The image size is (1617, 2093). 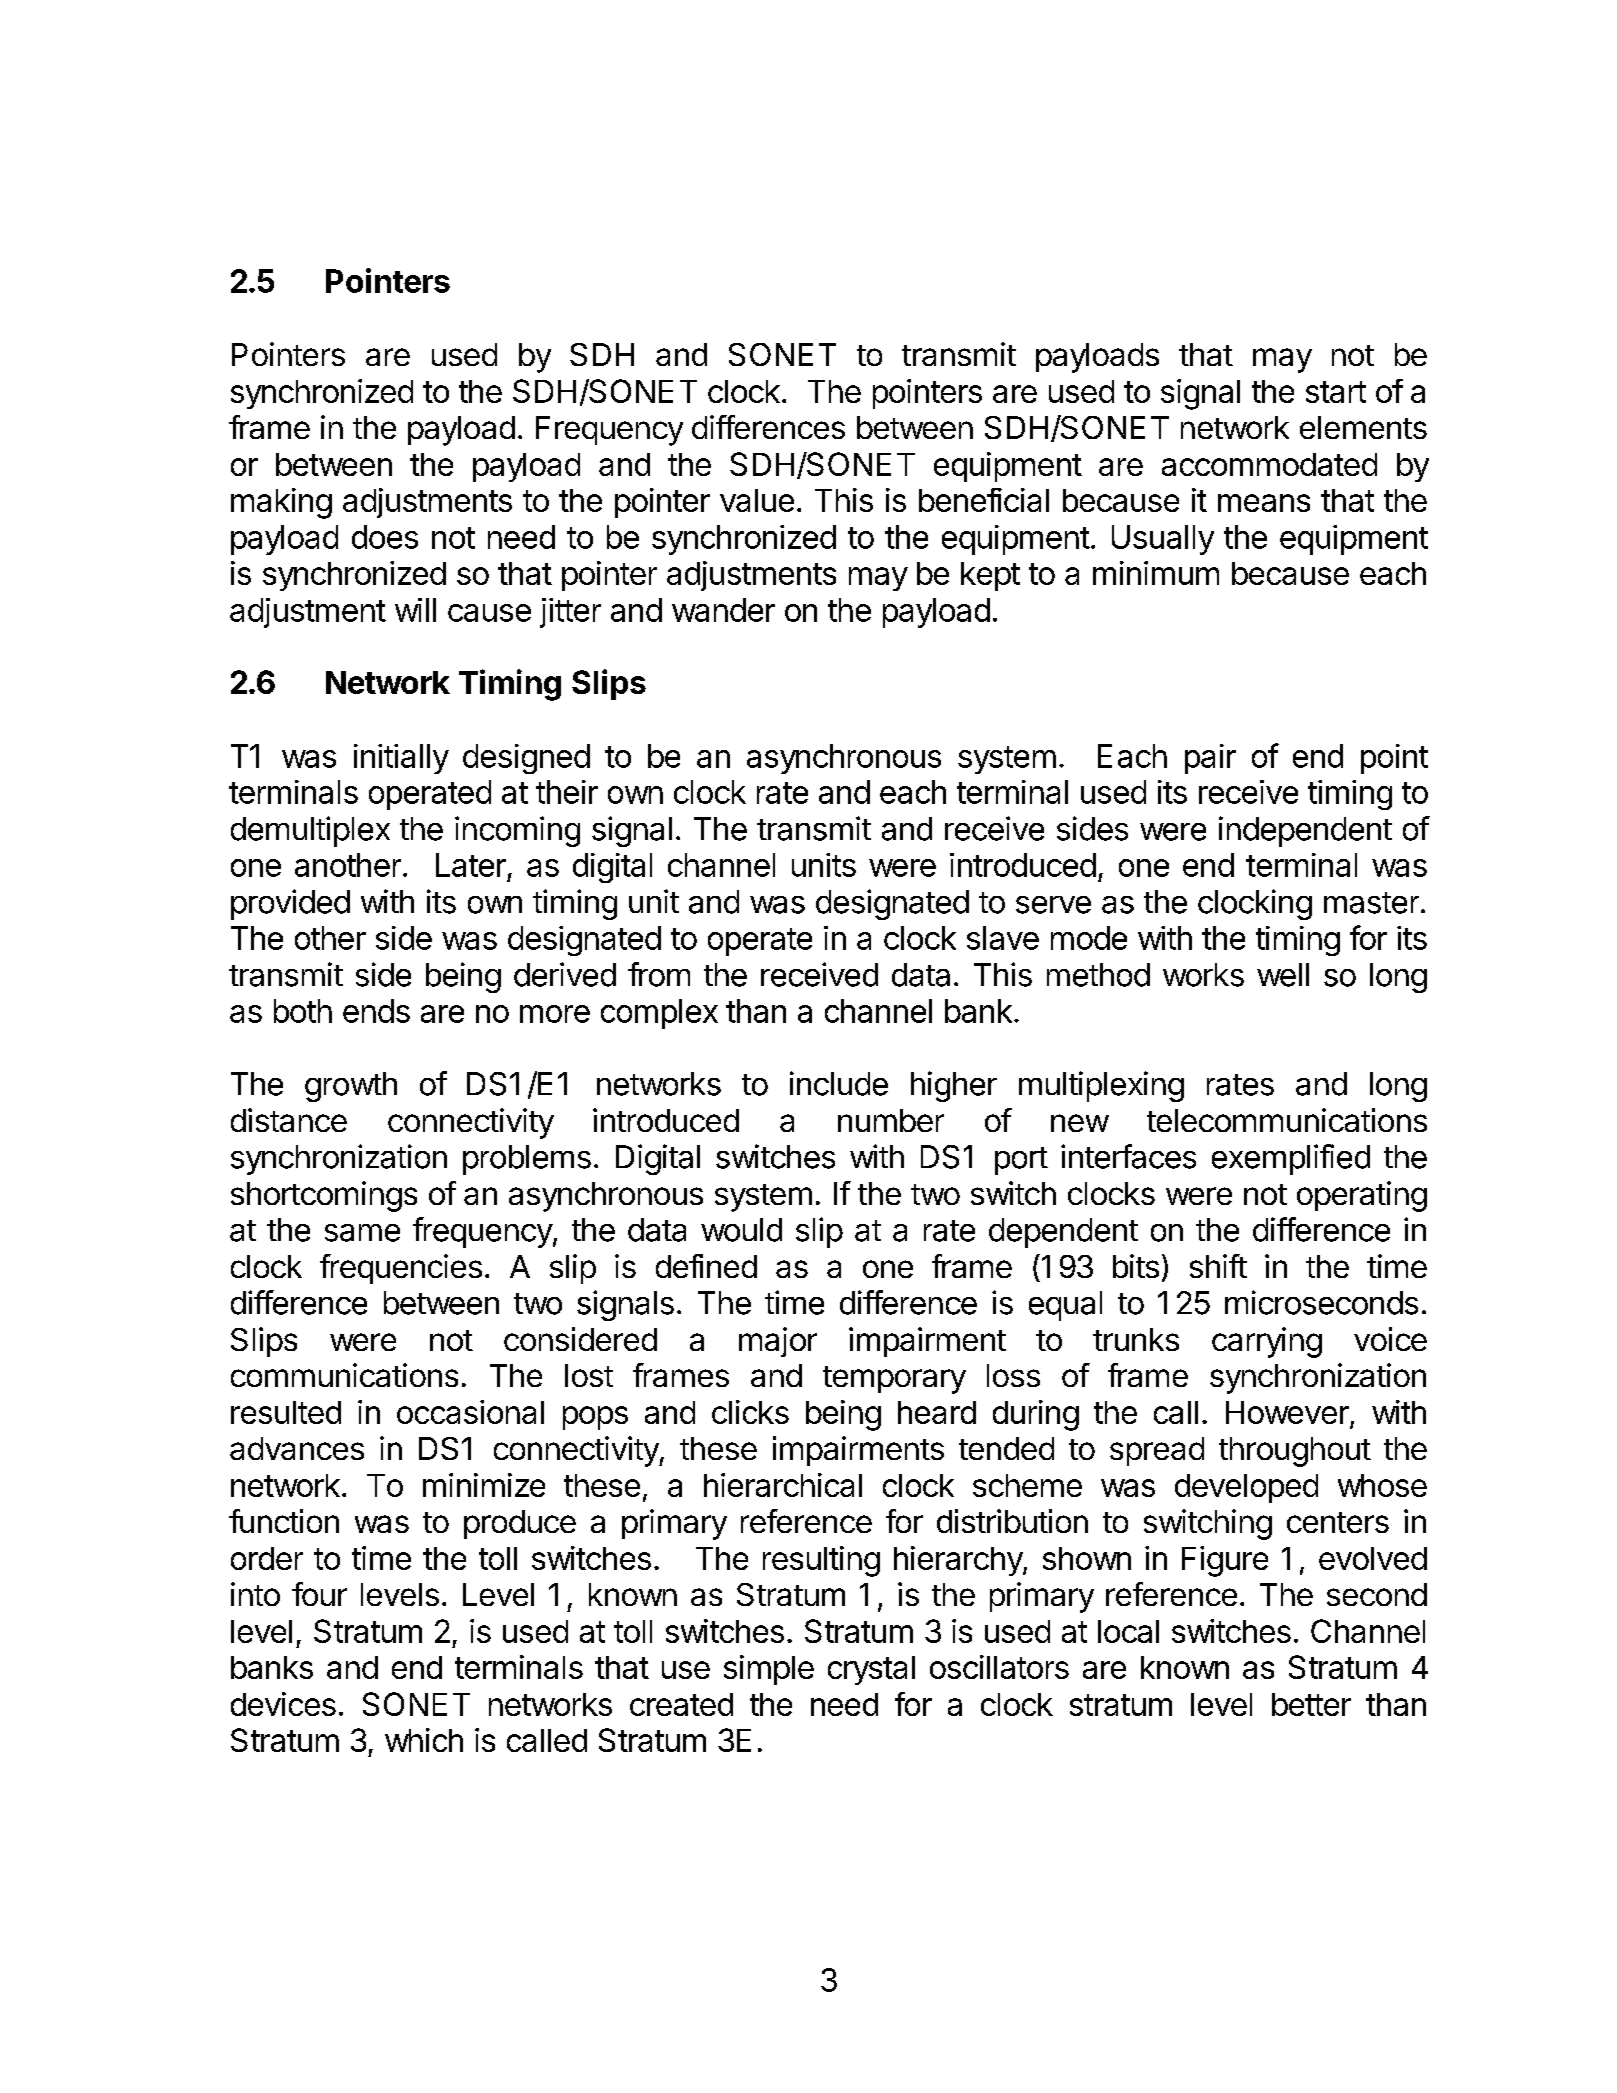 What do you see at coordinates (1371, 903) in the screenshot?
I see `master` at bounding box center [1371, 903].
